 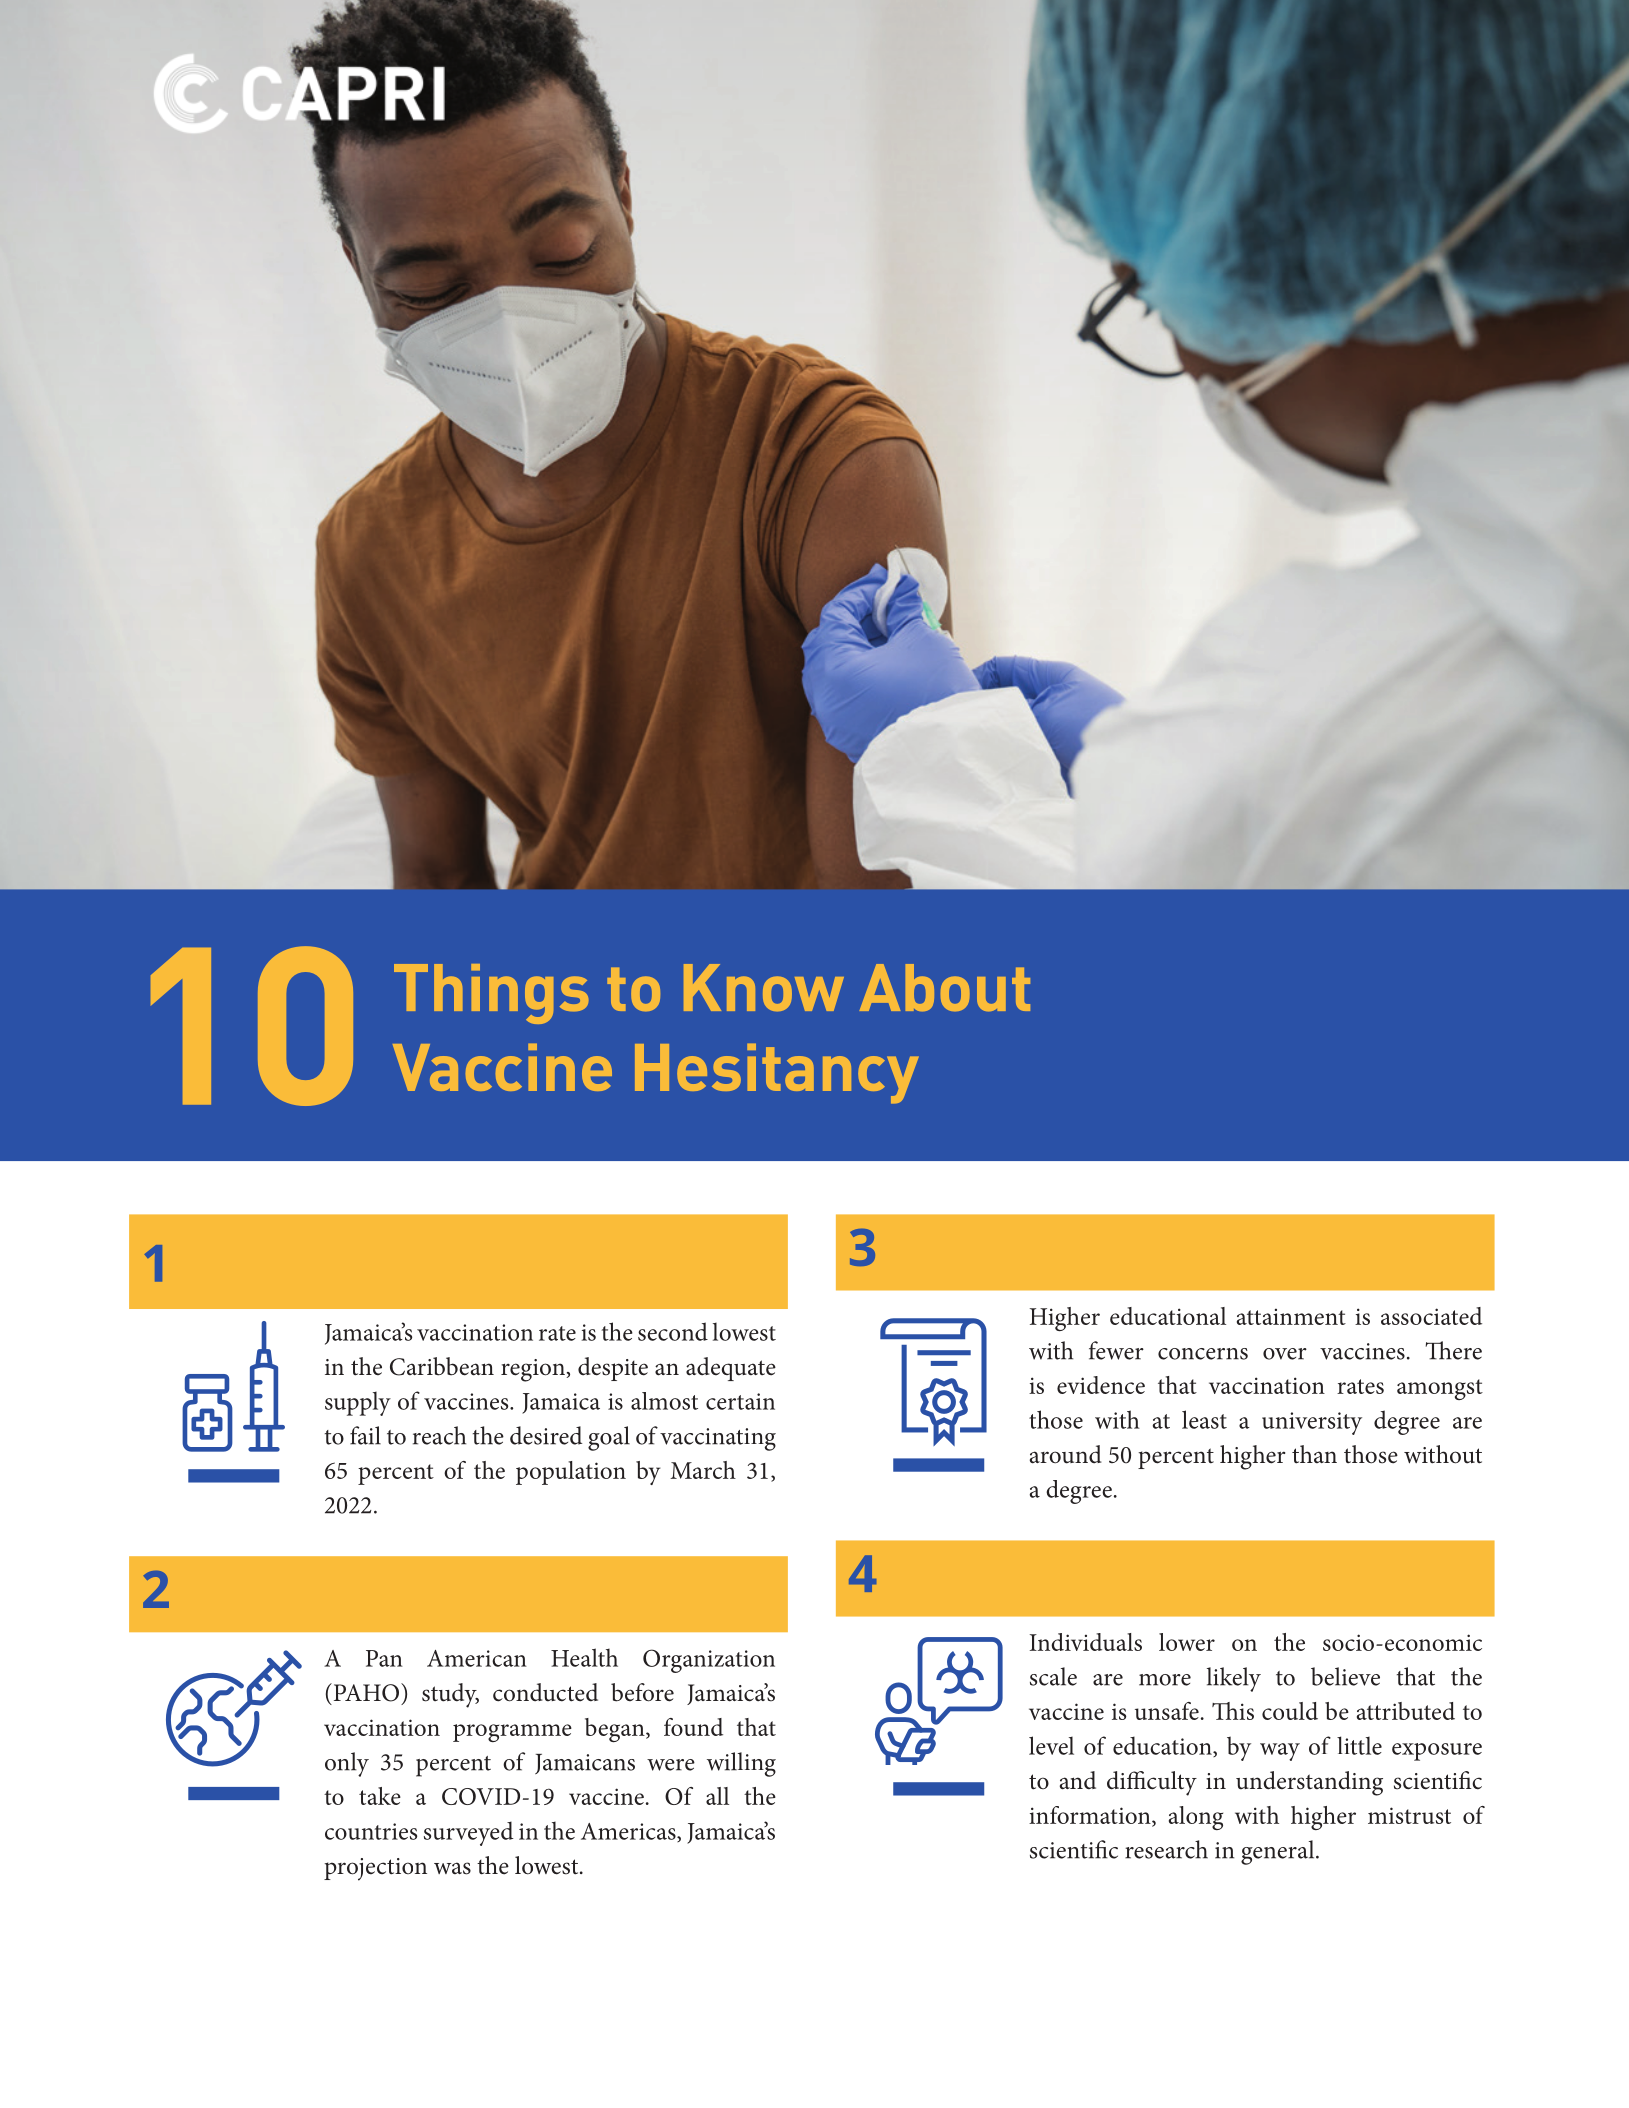 I want to click on certain, so click(x=740, y=1401).
